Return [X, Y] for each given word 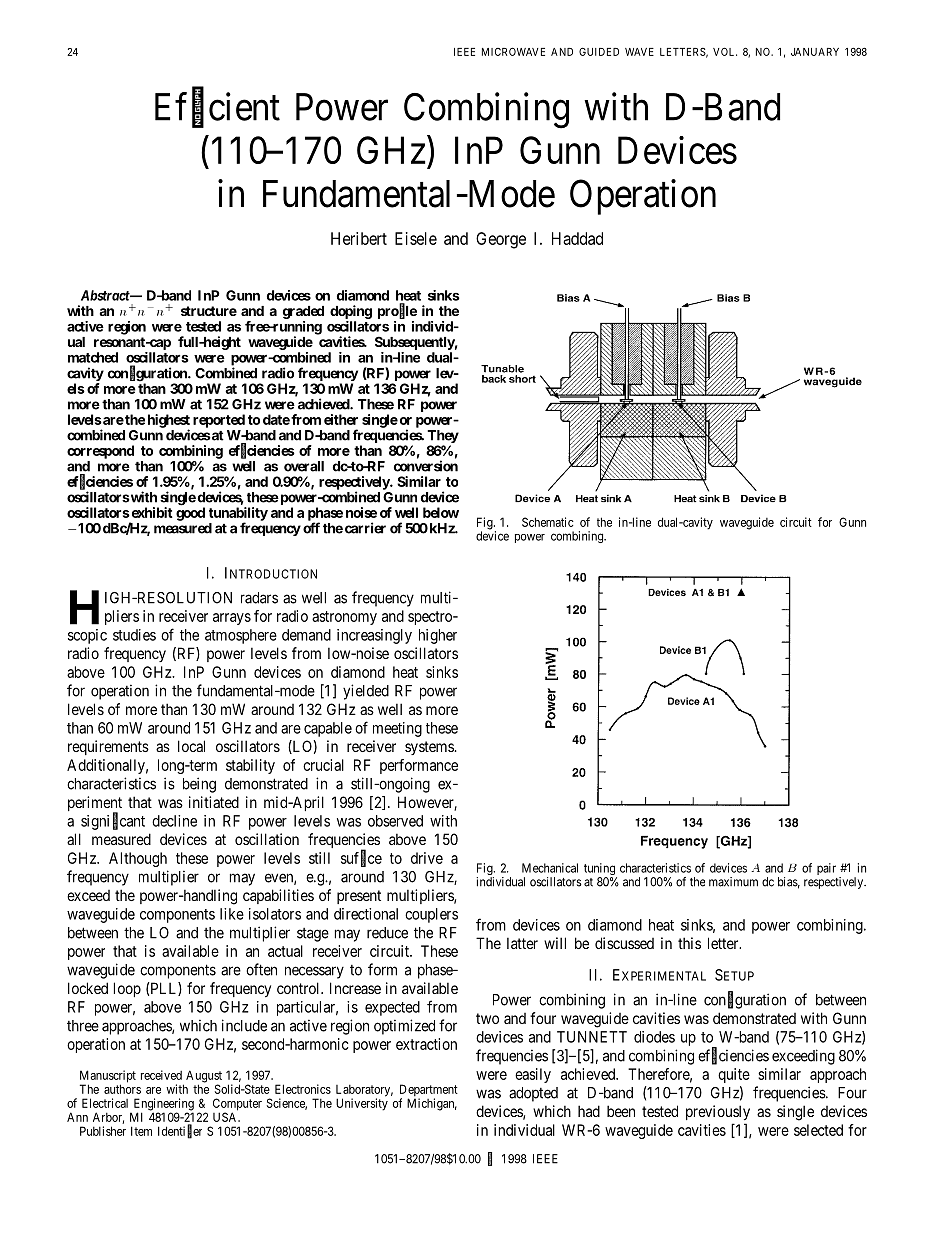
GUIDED [599, 52]
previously [718, 1112]
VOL [725, 51]
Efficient [217, 107]
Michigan [432, 1104]
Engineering [162, 1105]
